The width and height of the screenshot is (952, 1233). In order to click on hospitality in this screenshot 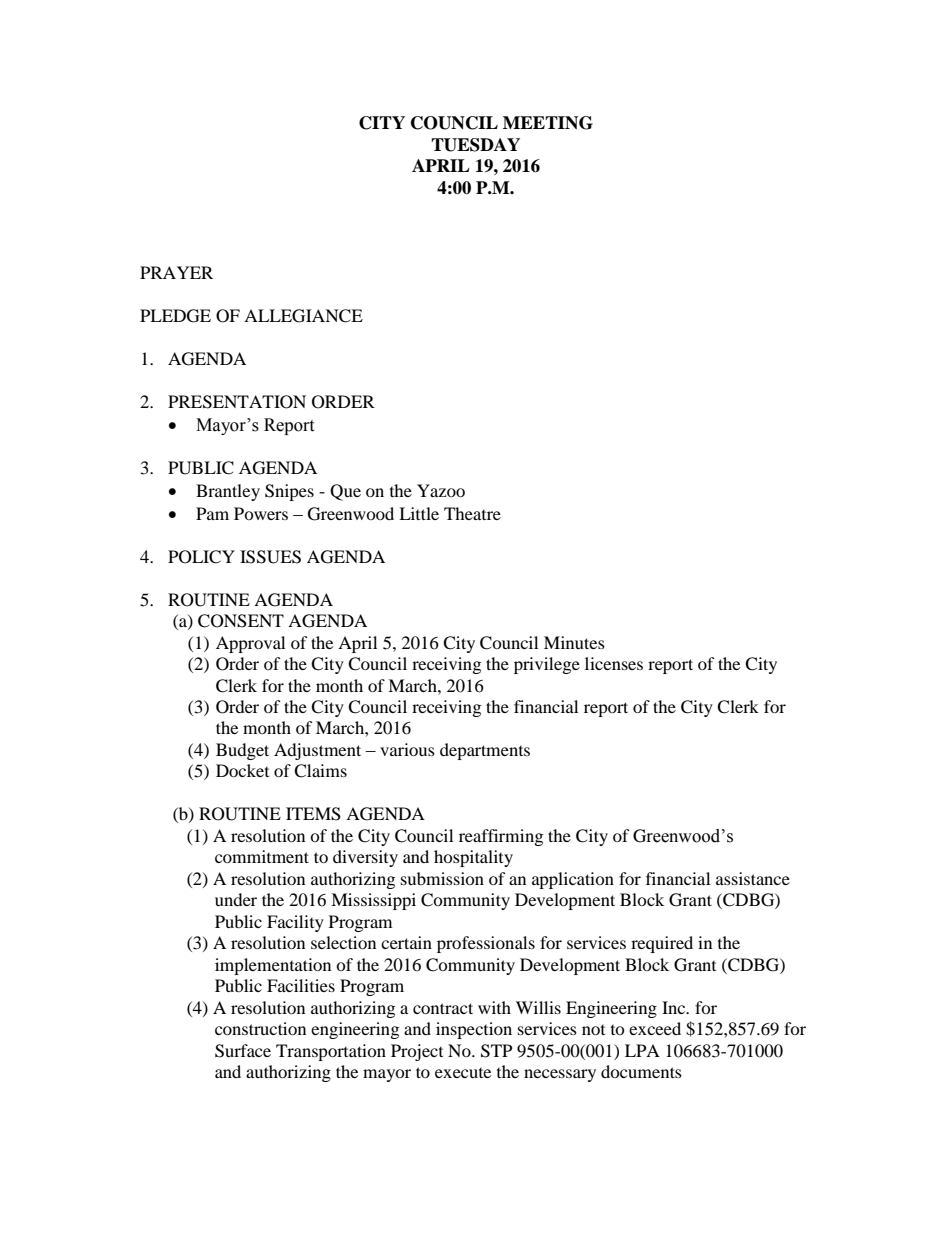, I will do `click(473, 858)`.
